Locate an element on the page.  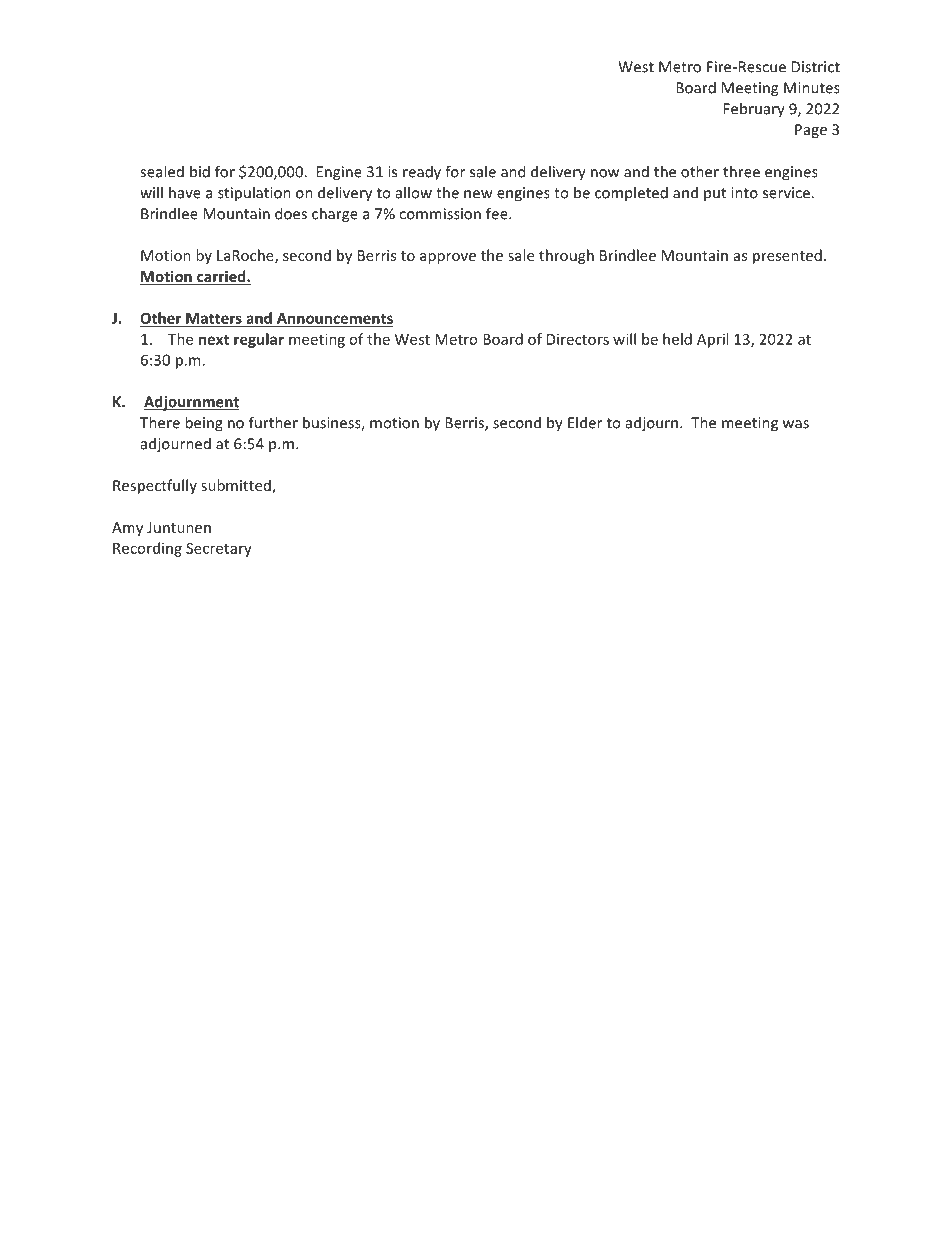
bid is located at coordinates (200, 171).
